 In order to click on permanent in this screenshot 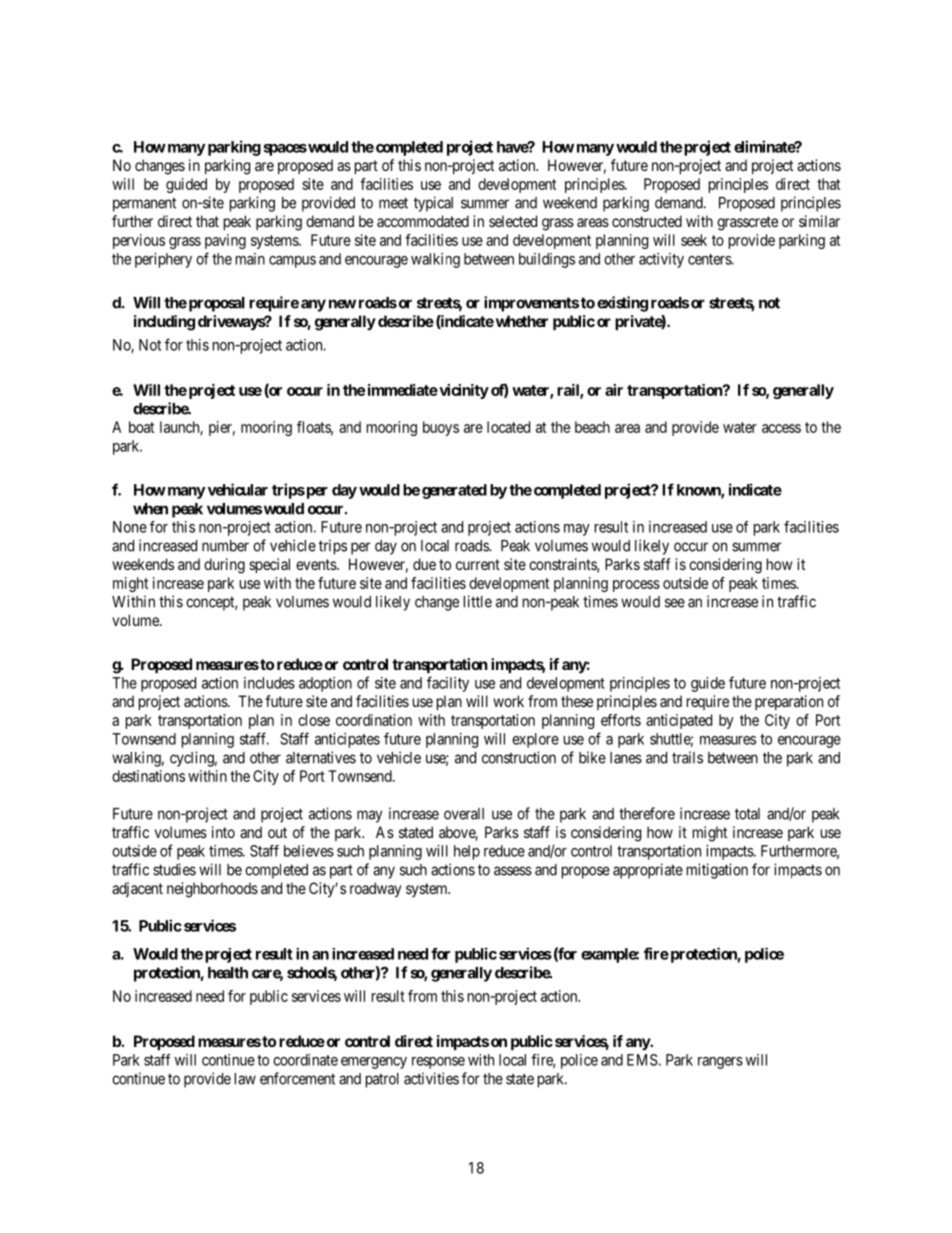, I will do `click(144, 204)`.
